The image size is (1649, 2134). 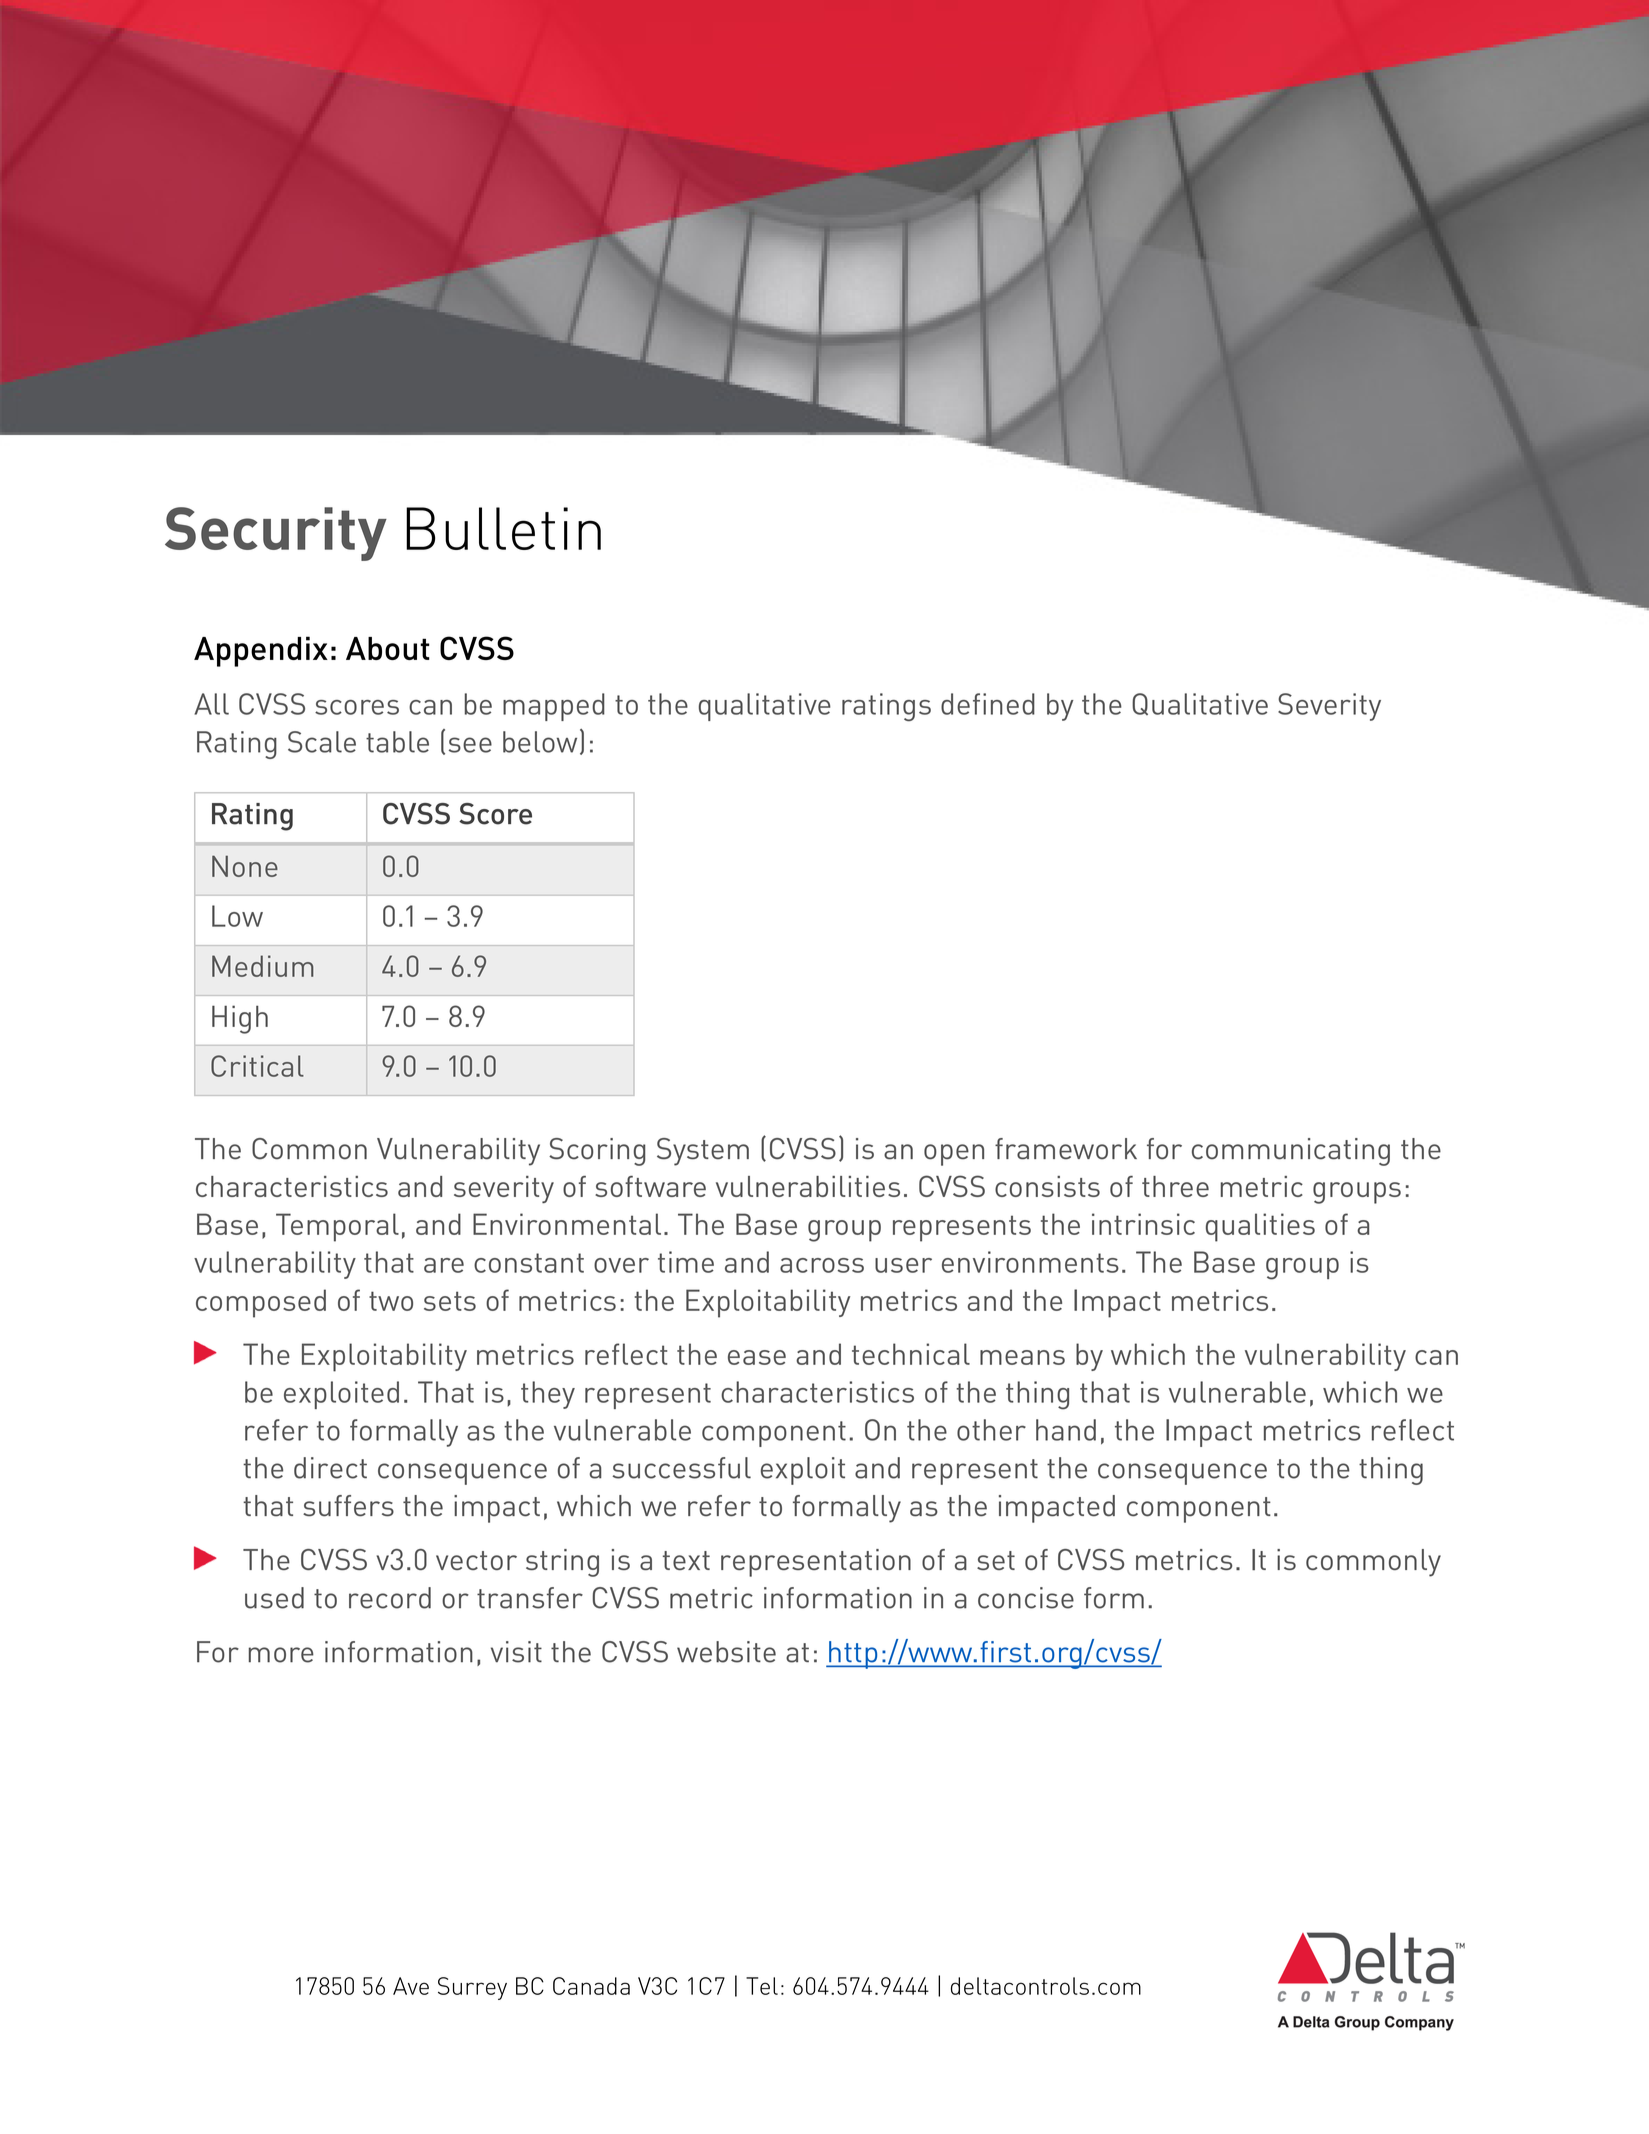 I want to click on Temporal, so click(x=337, y=1227).
